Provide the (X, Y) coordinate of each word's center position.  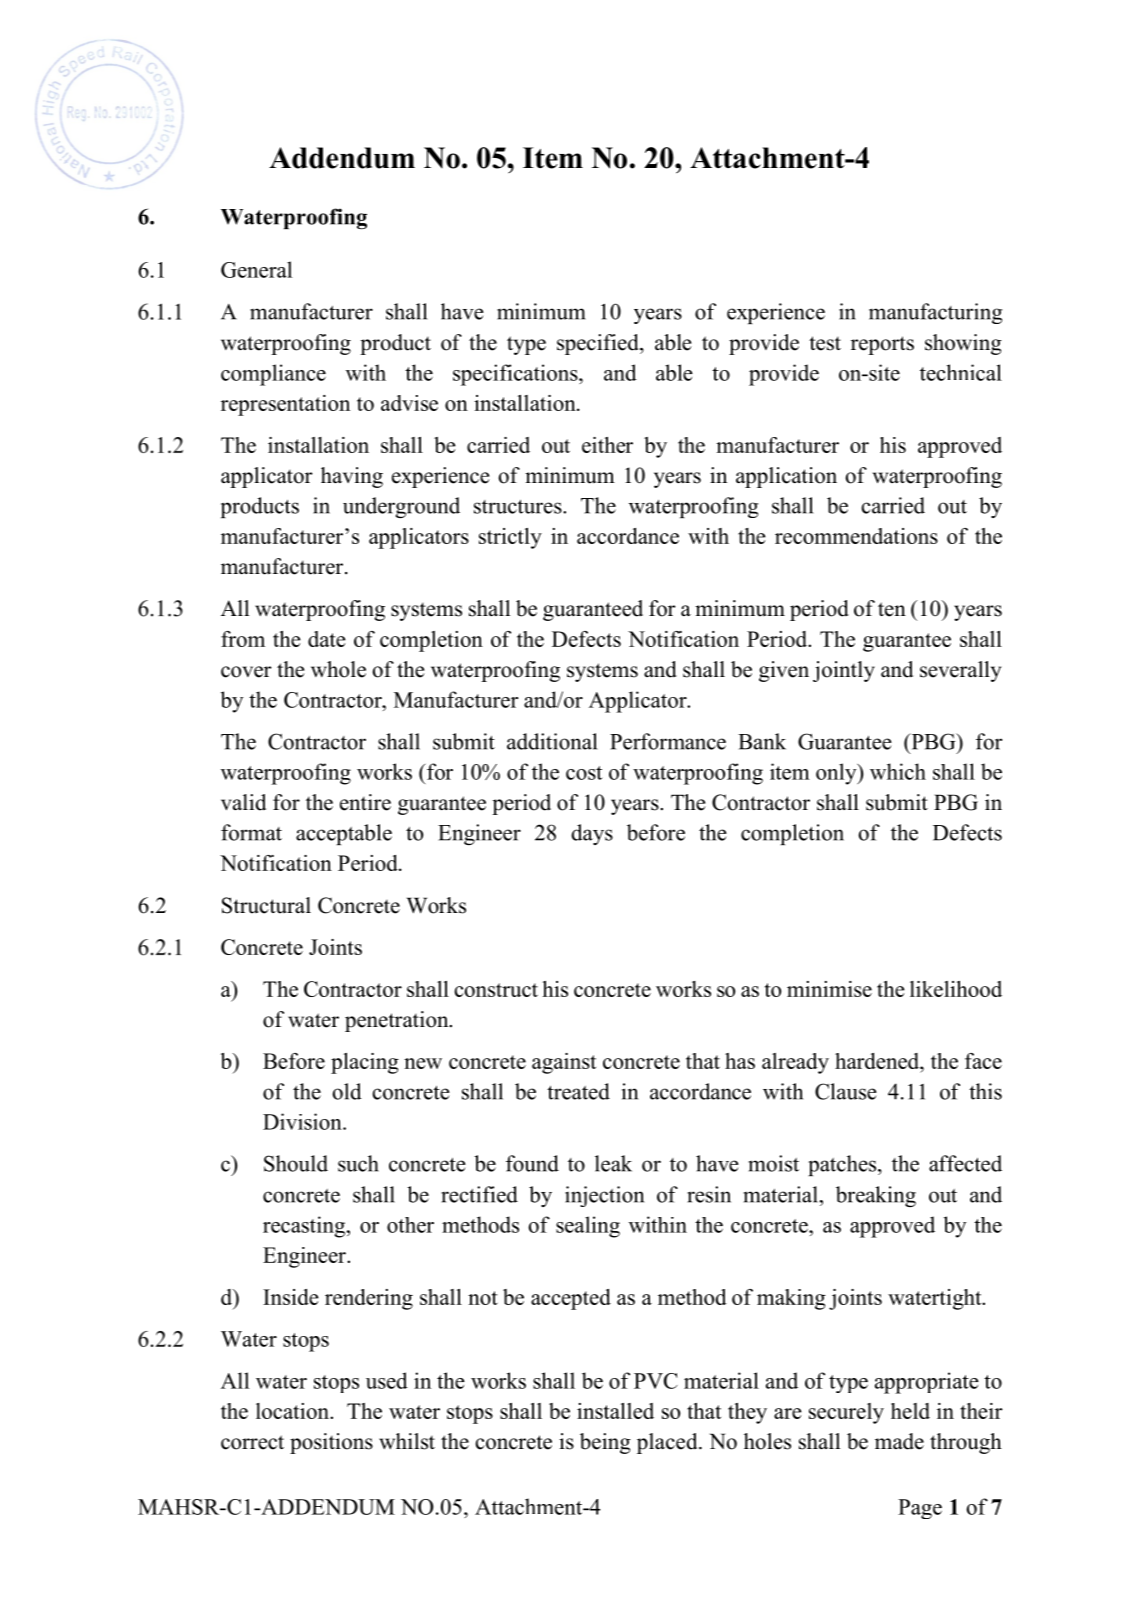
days (592, 834)
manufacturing (935, 313)
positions (331, 1443)
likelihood (956, 989)
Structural (266, 905)
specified (599, 344)
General (256, 269)
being (605, 1443)
